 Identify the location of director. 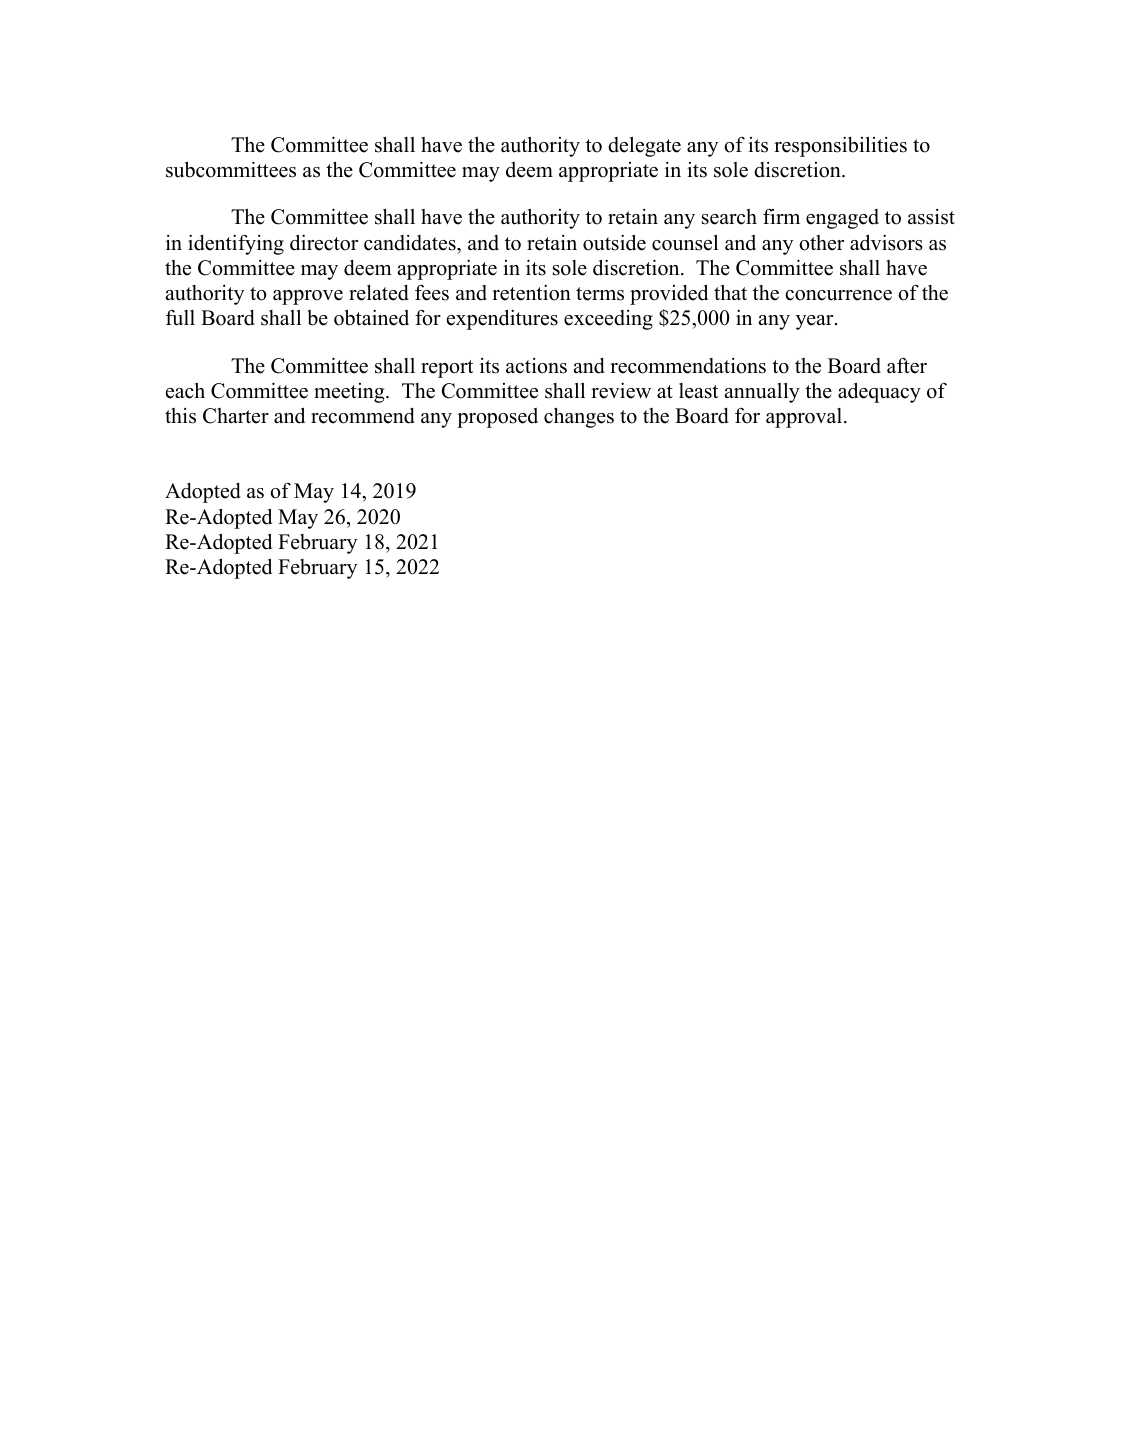
(324, 242).
